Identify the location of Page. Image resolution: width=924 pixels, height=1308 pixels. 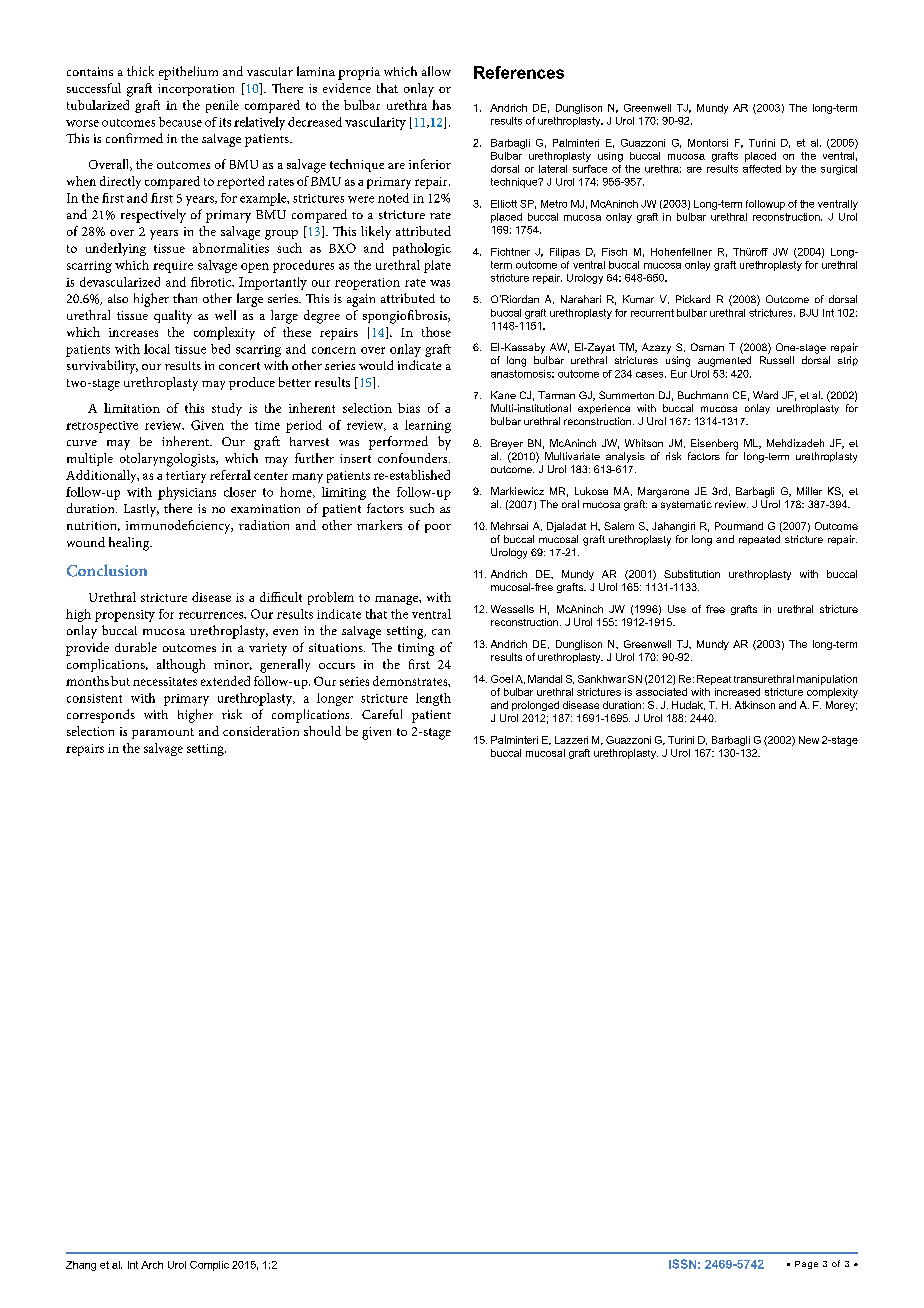
(806, 1265).
